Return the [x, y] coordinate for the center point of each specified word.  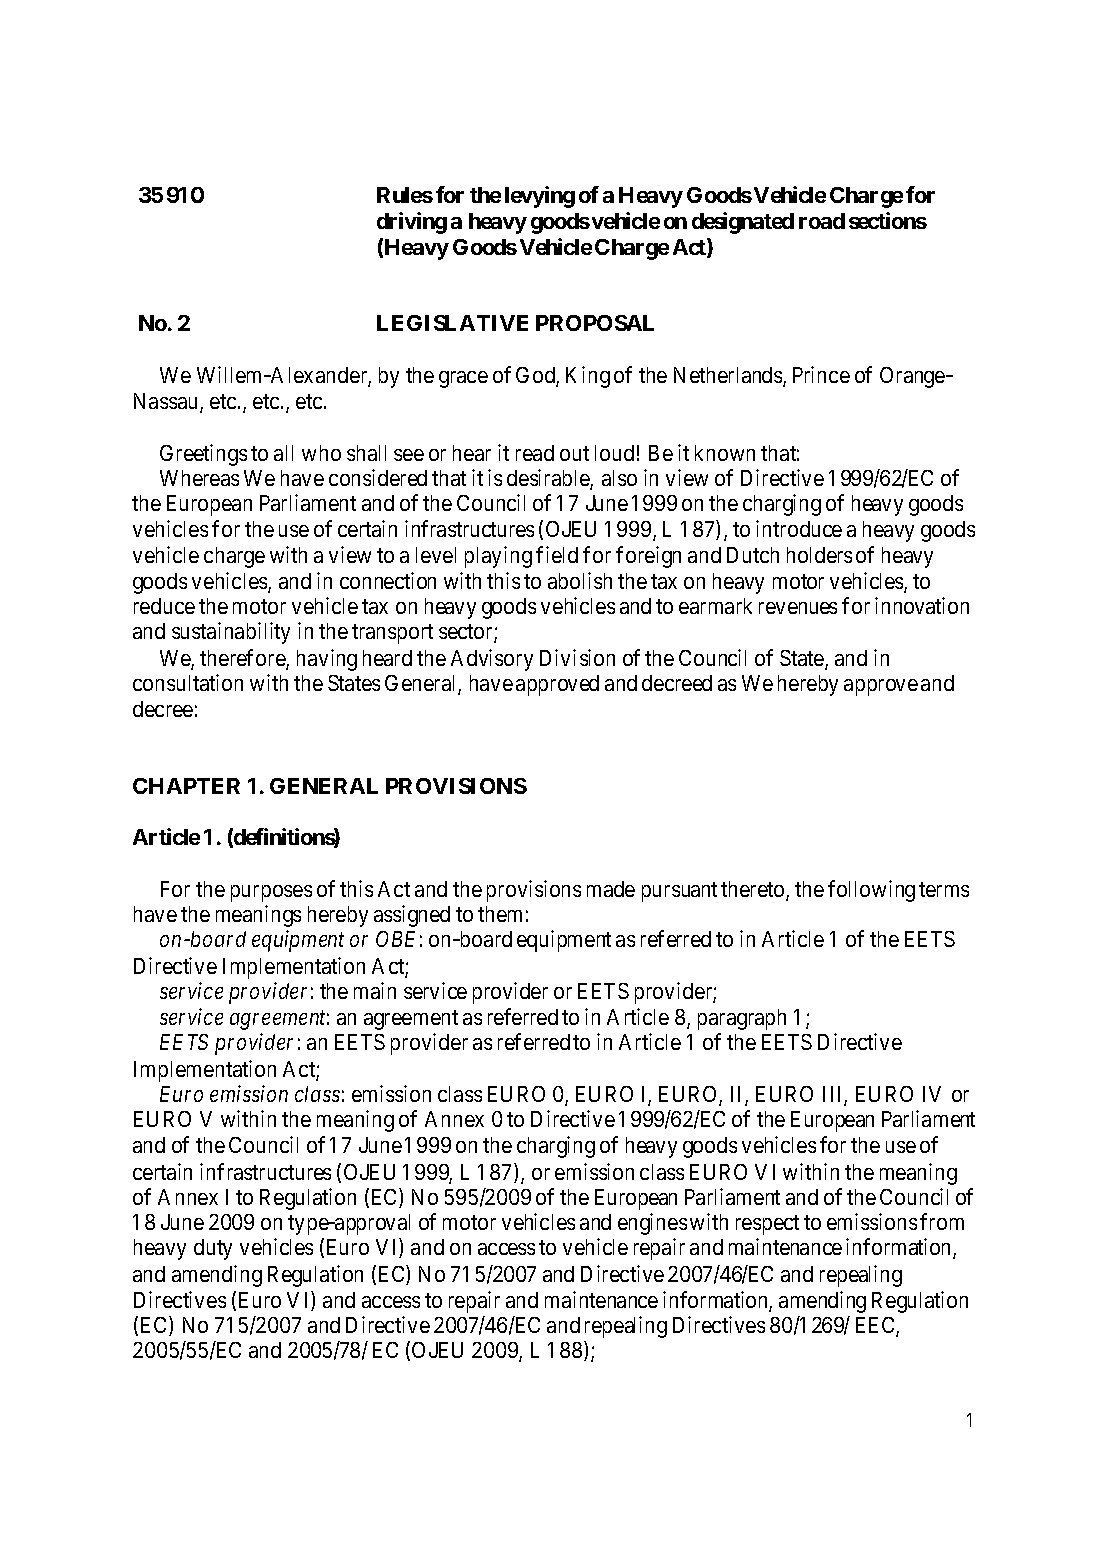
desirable [549, 479]
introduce [799, 528]
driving [412, 223]
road [822, 221]
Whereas [199, 478]
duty [213, 1249]
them [500, 914]
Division [577, 657]
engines [652, 1224]
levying [540, 197]
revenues [798, 608]
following [871, 891]
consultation [188, 682]
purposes [271, 893]
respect [767, 1225]
